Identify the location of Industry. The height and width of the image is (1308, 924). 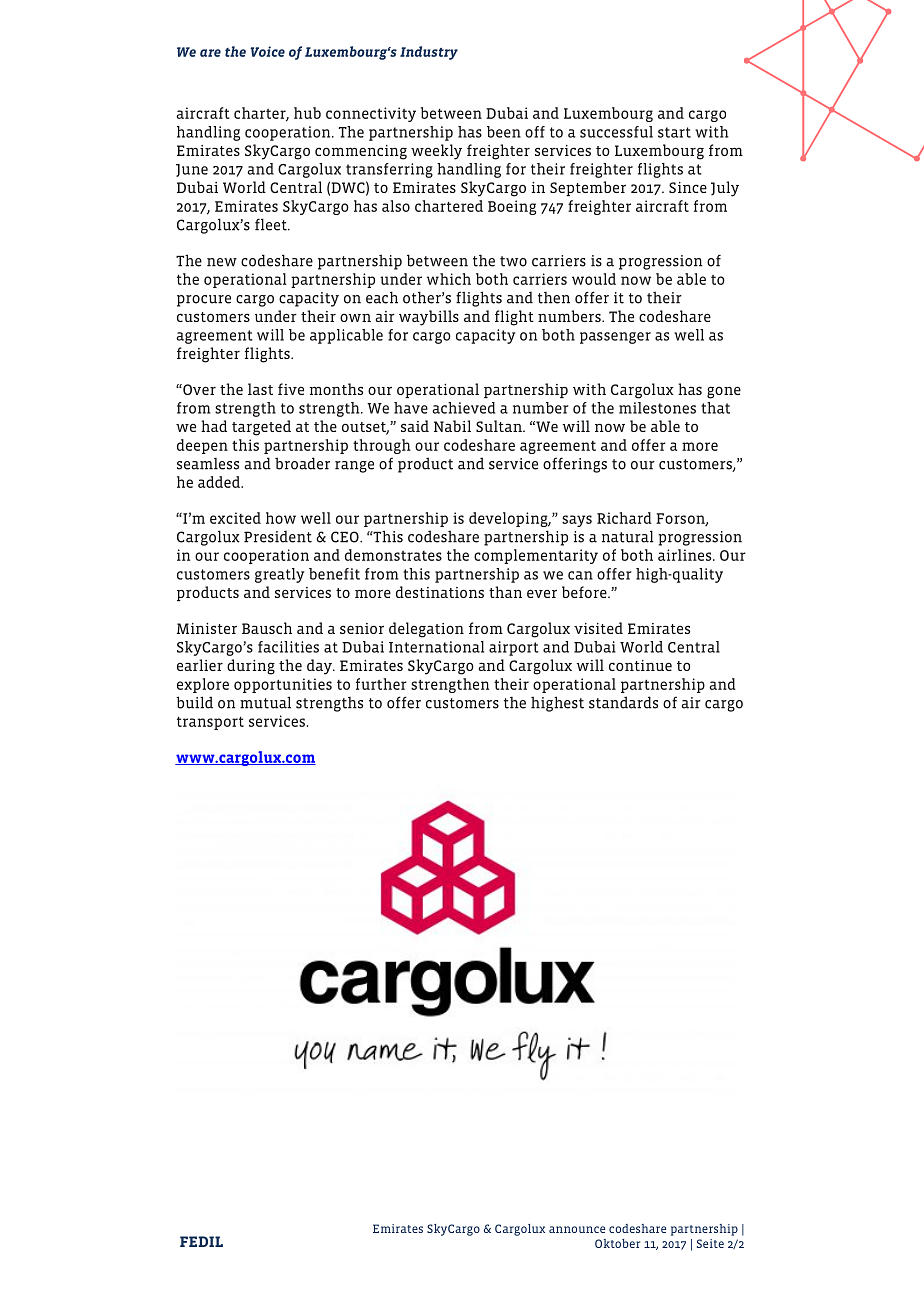
(429, 53).
